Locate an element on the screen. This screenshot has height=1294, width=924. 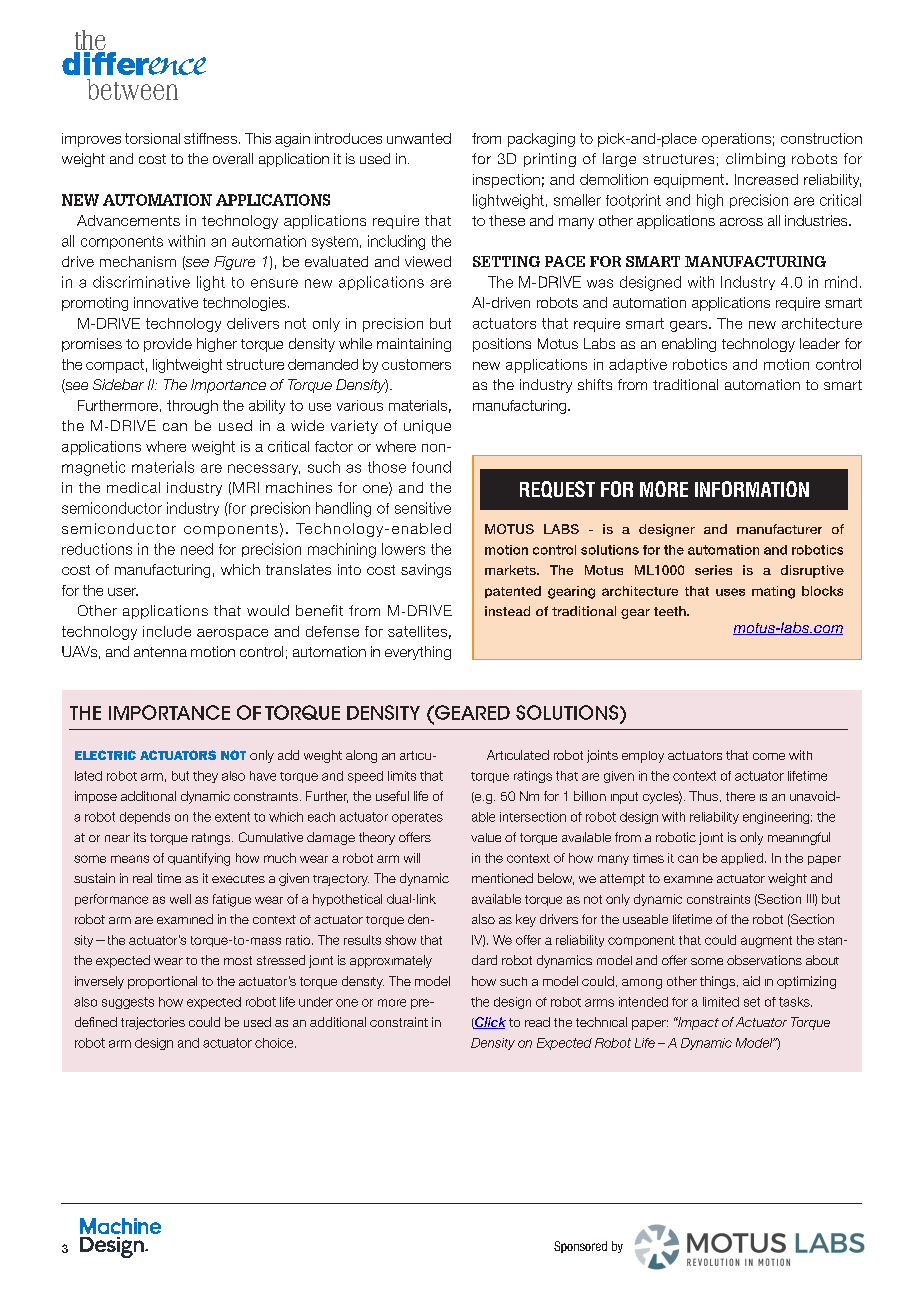
medical is located at coordinates (133, 487).
